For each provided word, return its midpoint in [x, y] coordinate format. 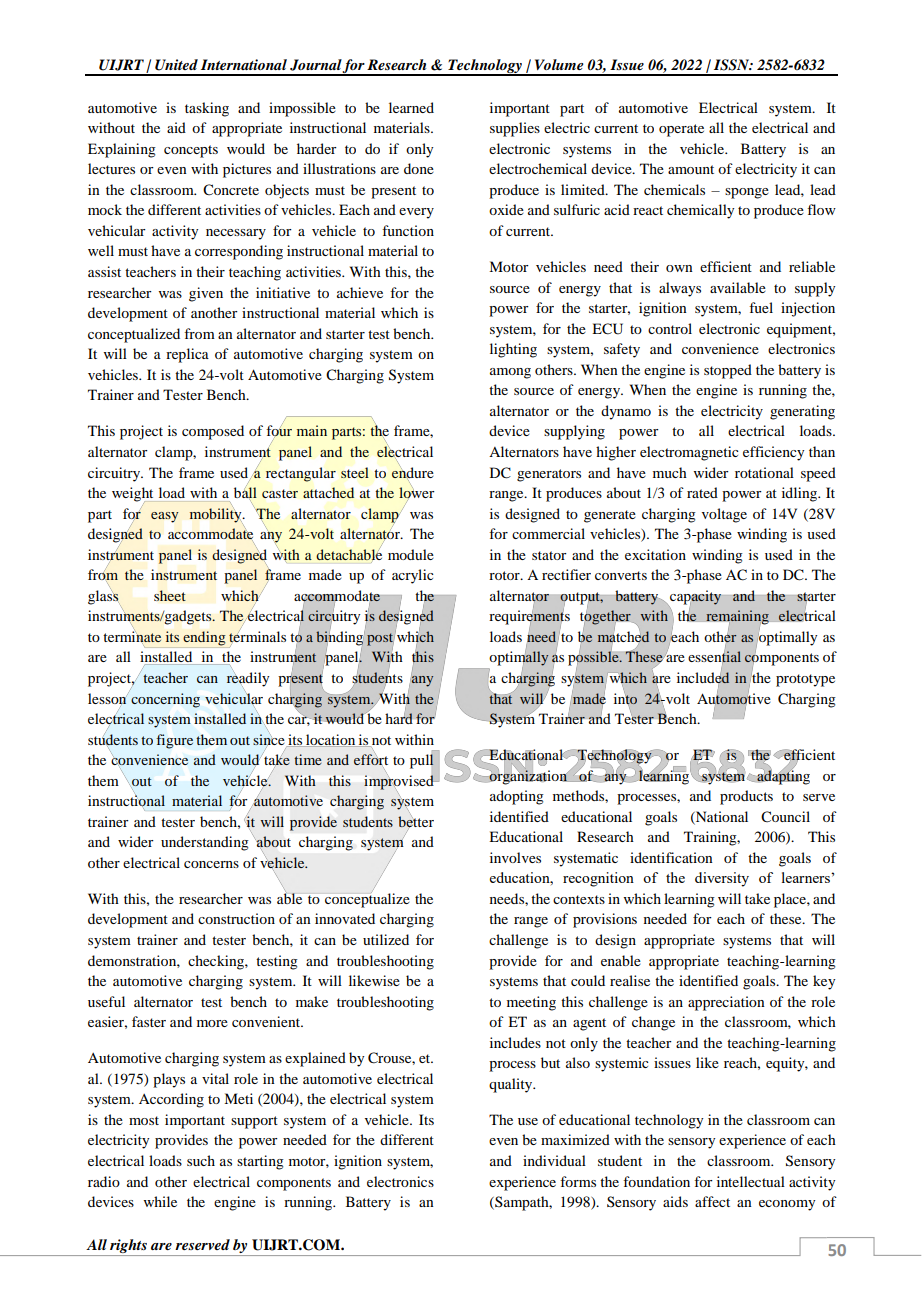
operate [681, 130]
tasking [207, 109]
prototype [805, 680]
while [160, 1201]
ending [204, 639]
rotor [505, 575]
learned [411, 107]
